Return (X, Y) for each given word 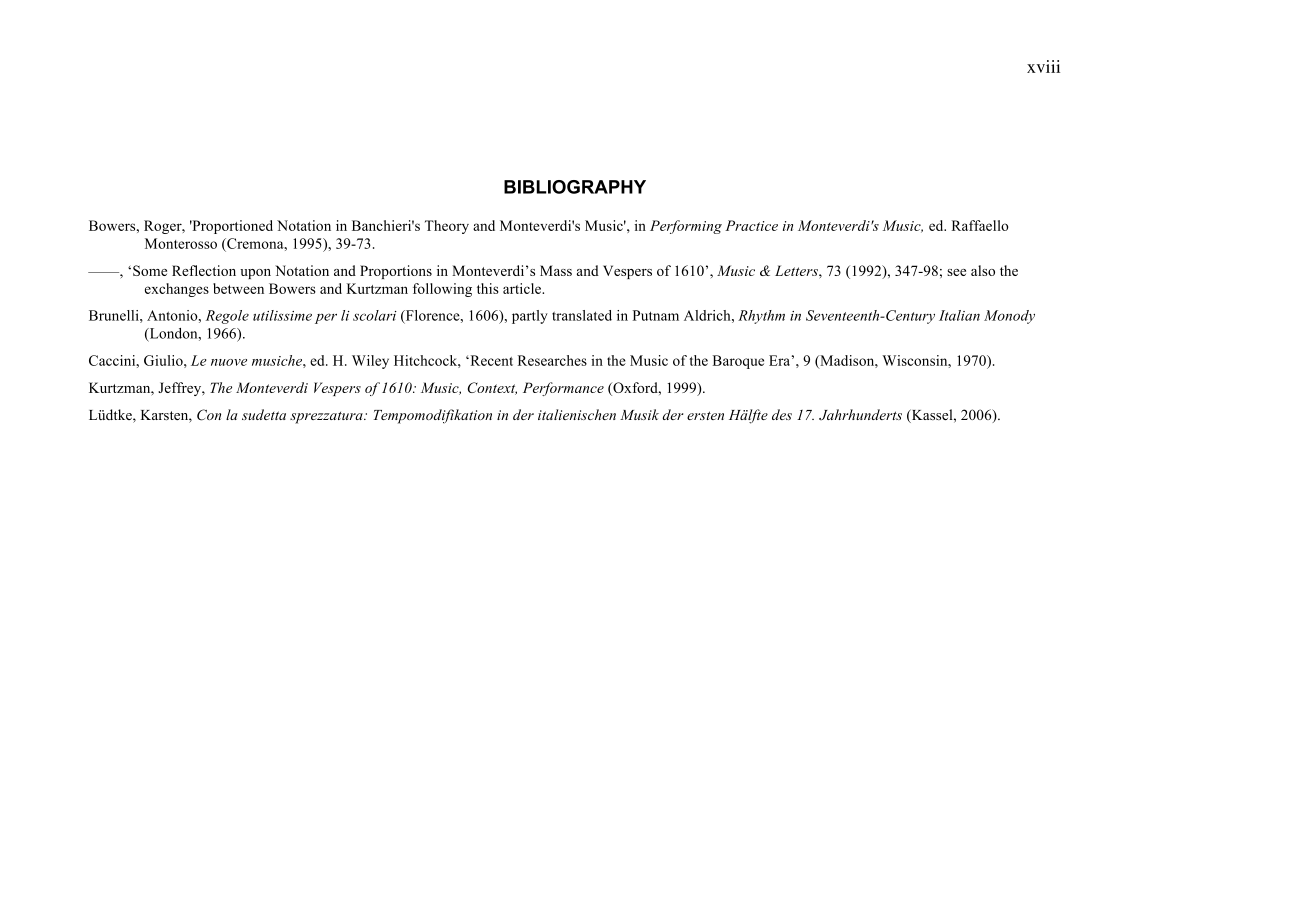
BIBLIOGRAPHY (575, 187)
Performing (686, 227)
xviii (1043, 66)
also (983, 270)
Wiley (370, 362)
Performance (563, 389)
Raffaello (980, 225)
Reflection (204, 270)
